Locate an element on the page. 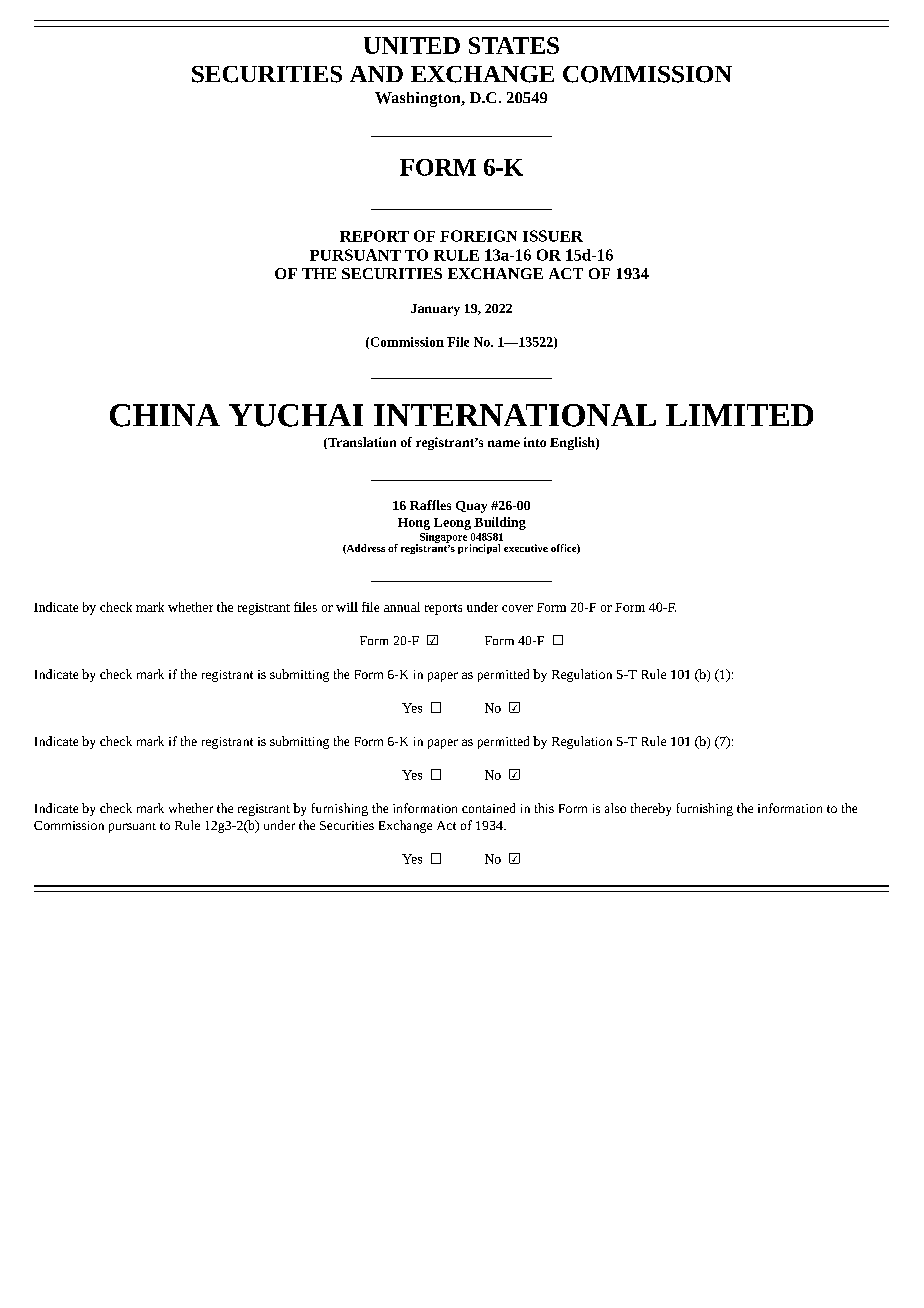  CHINA is located at coordinates (165, 415).
